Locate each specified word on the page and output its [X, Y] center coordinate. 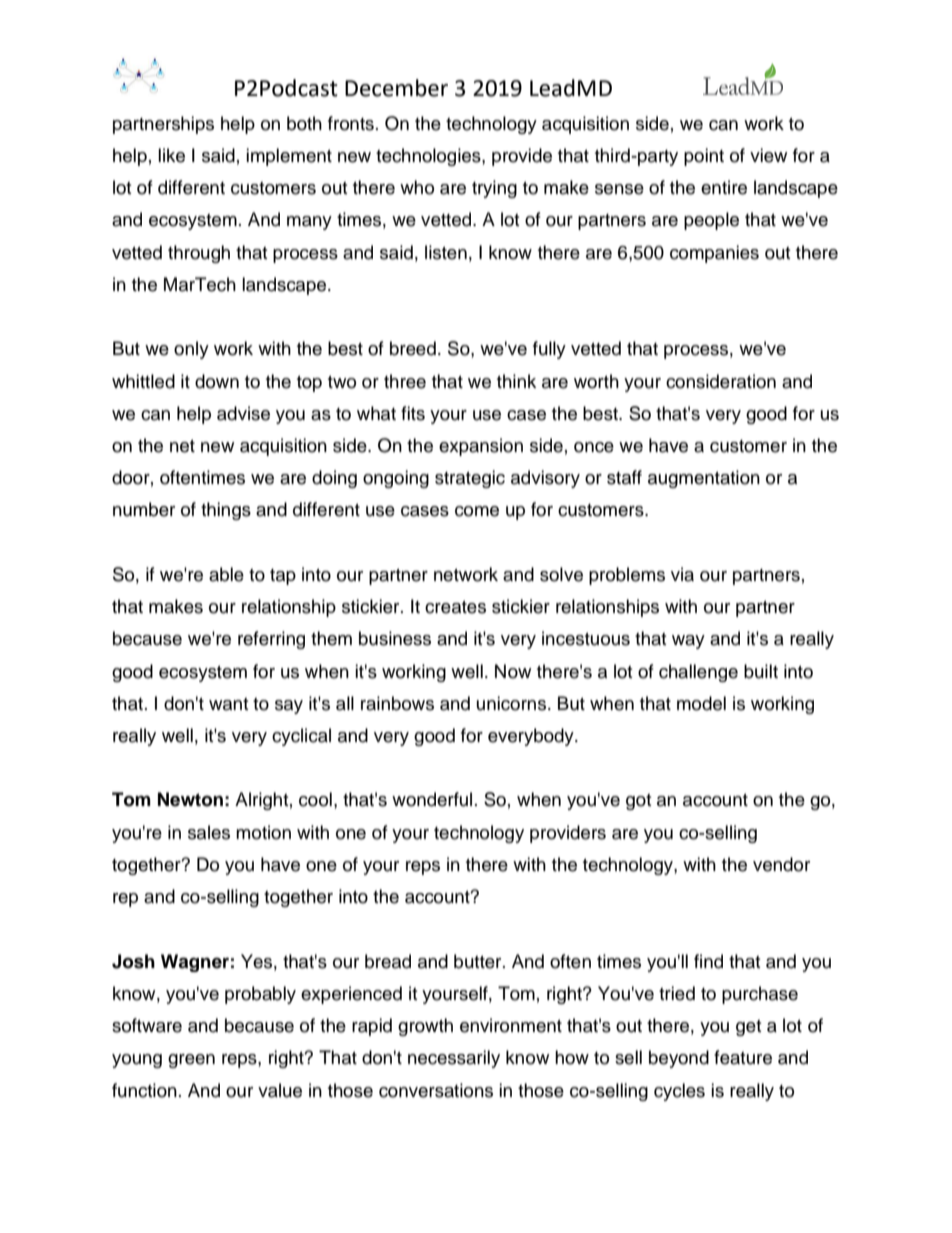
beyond [679, 1059]
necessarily [454, 1059]
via [682, 574]
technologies [429, 157]
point [704, 157]
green [191, 1061]
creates [455, 607]
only [191, 350]
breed [413, 348]
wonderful [432, 799]
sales [209, 832]
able [226, 574]
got [638, 802]
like [171, 155]
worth [596, 381]
